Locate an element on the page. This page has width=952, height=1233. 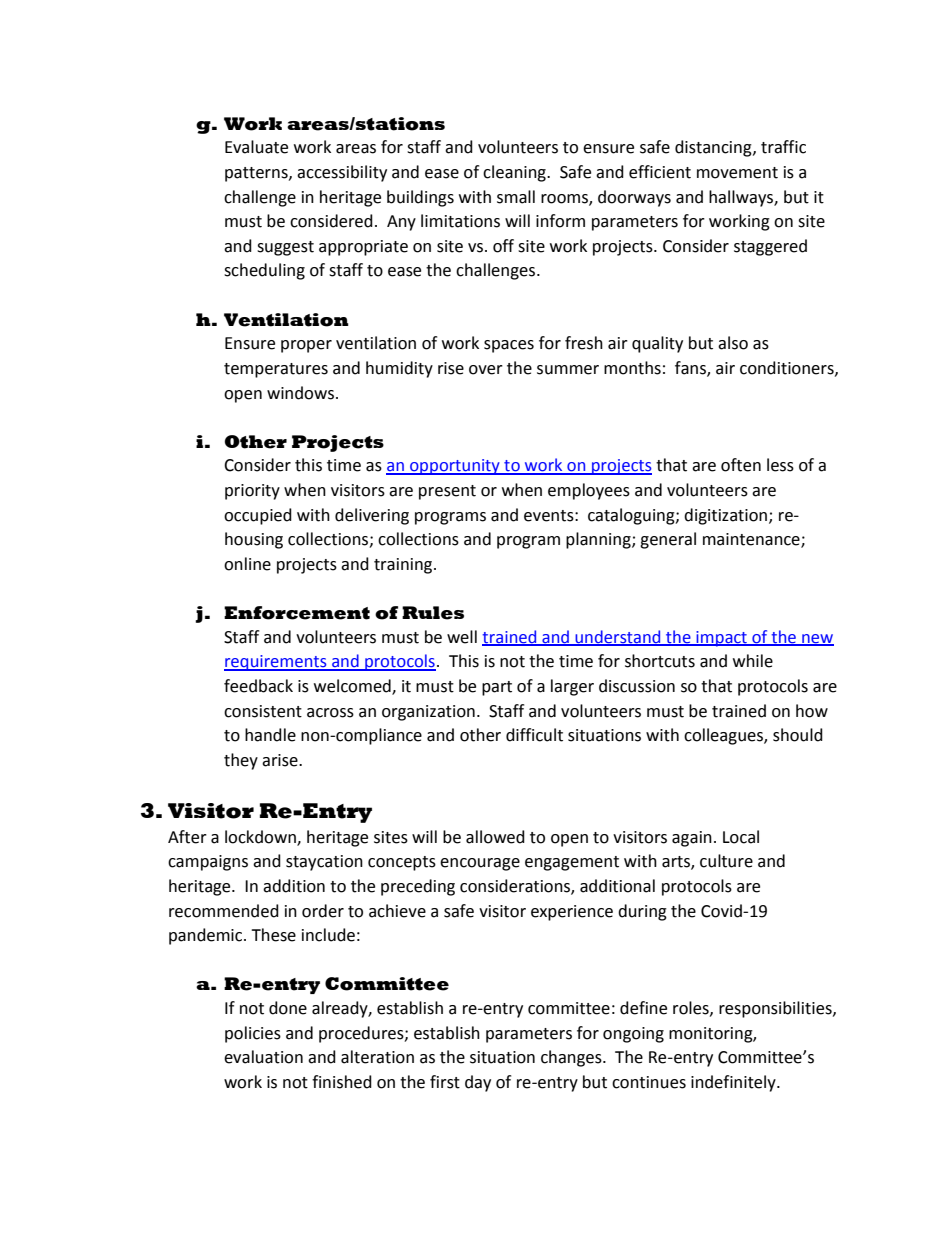
evaluation is located at coordinates (263, 1057).
